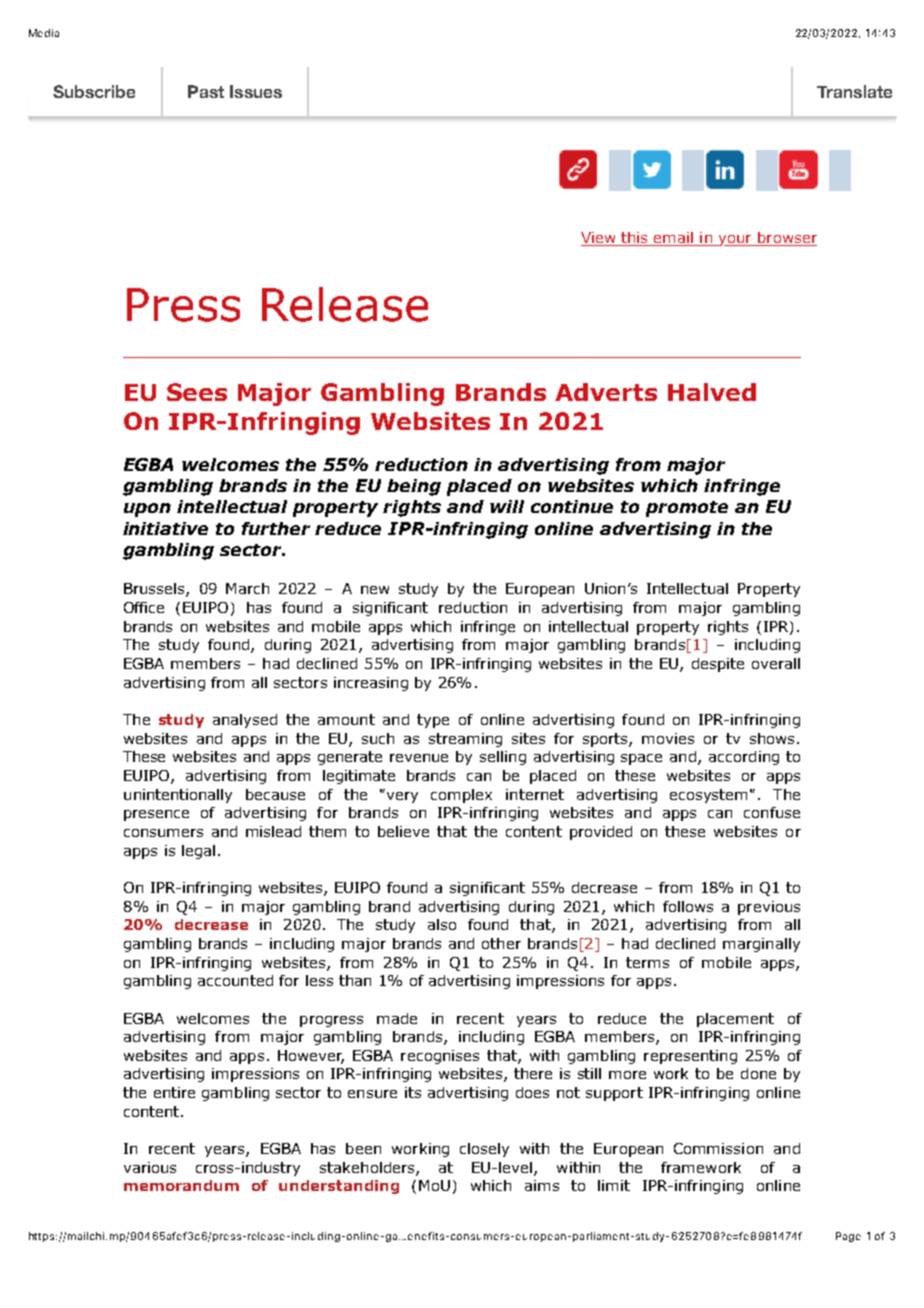  Describe the element at coordinates (718, 1148) in the screenshot. I see `Commission` at that location.
